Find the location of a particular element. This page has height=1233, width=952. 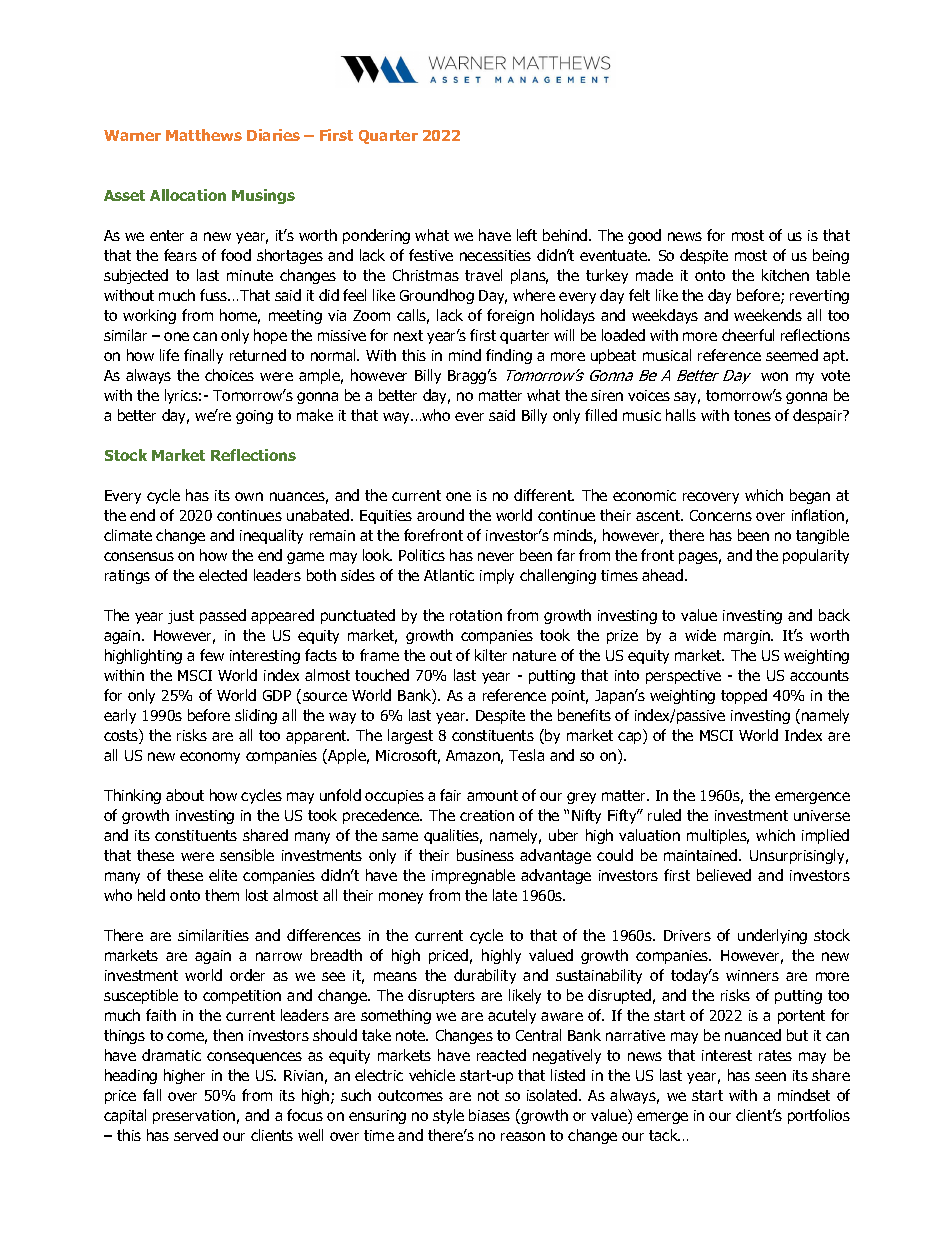

own is located at coordinates (249, 496).
